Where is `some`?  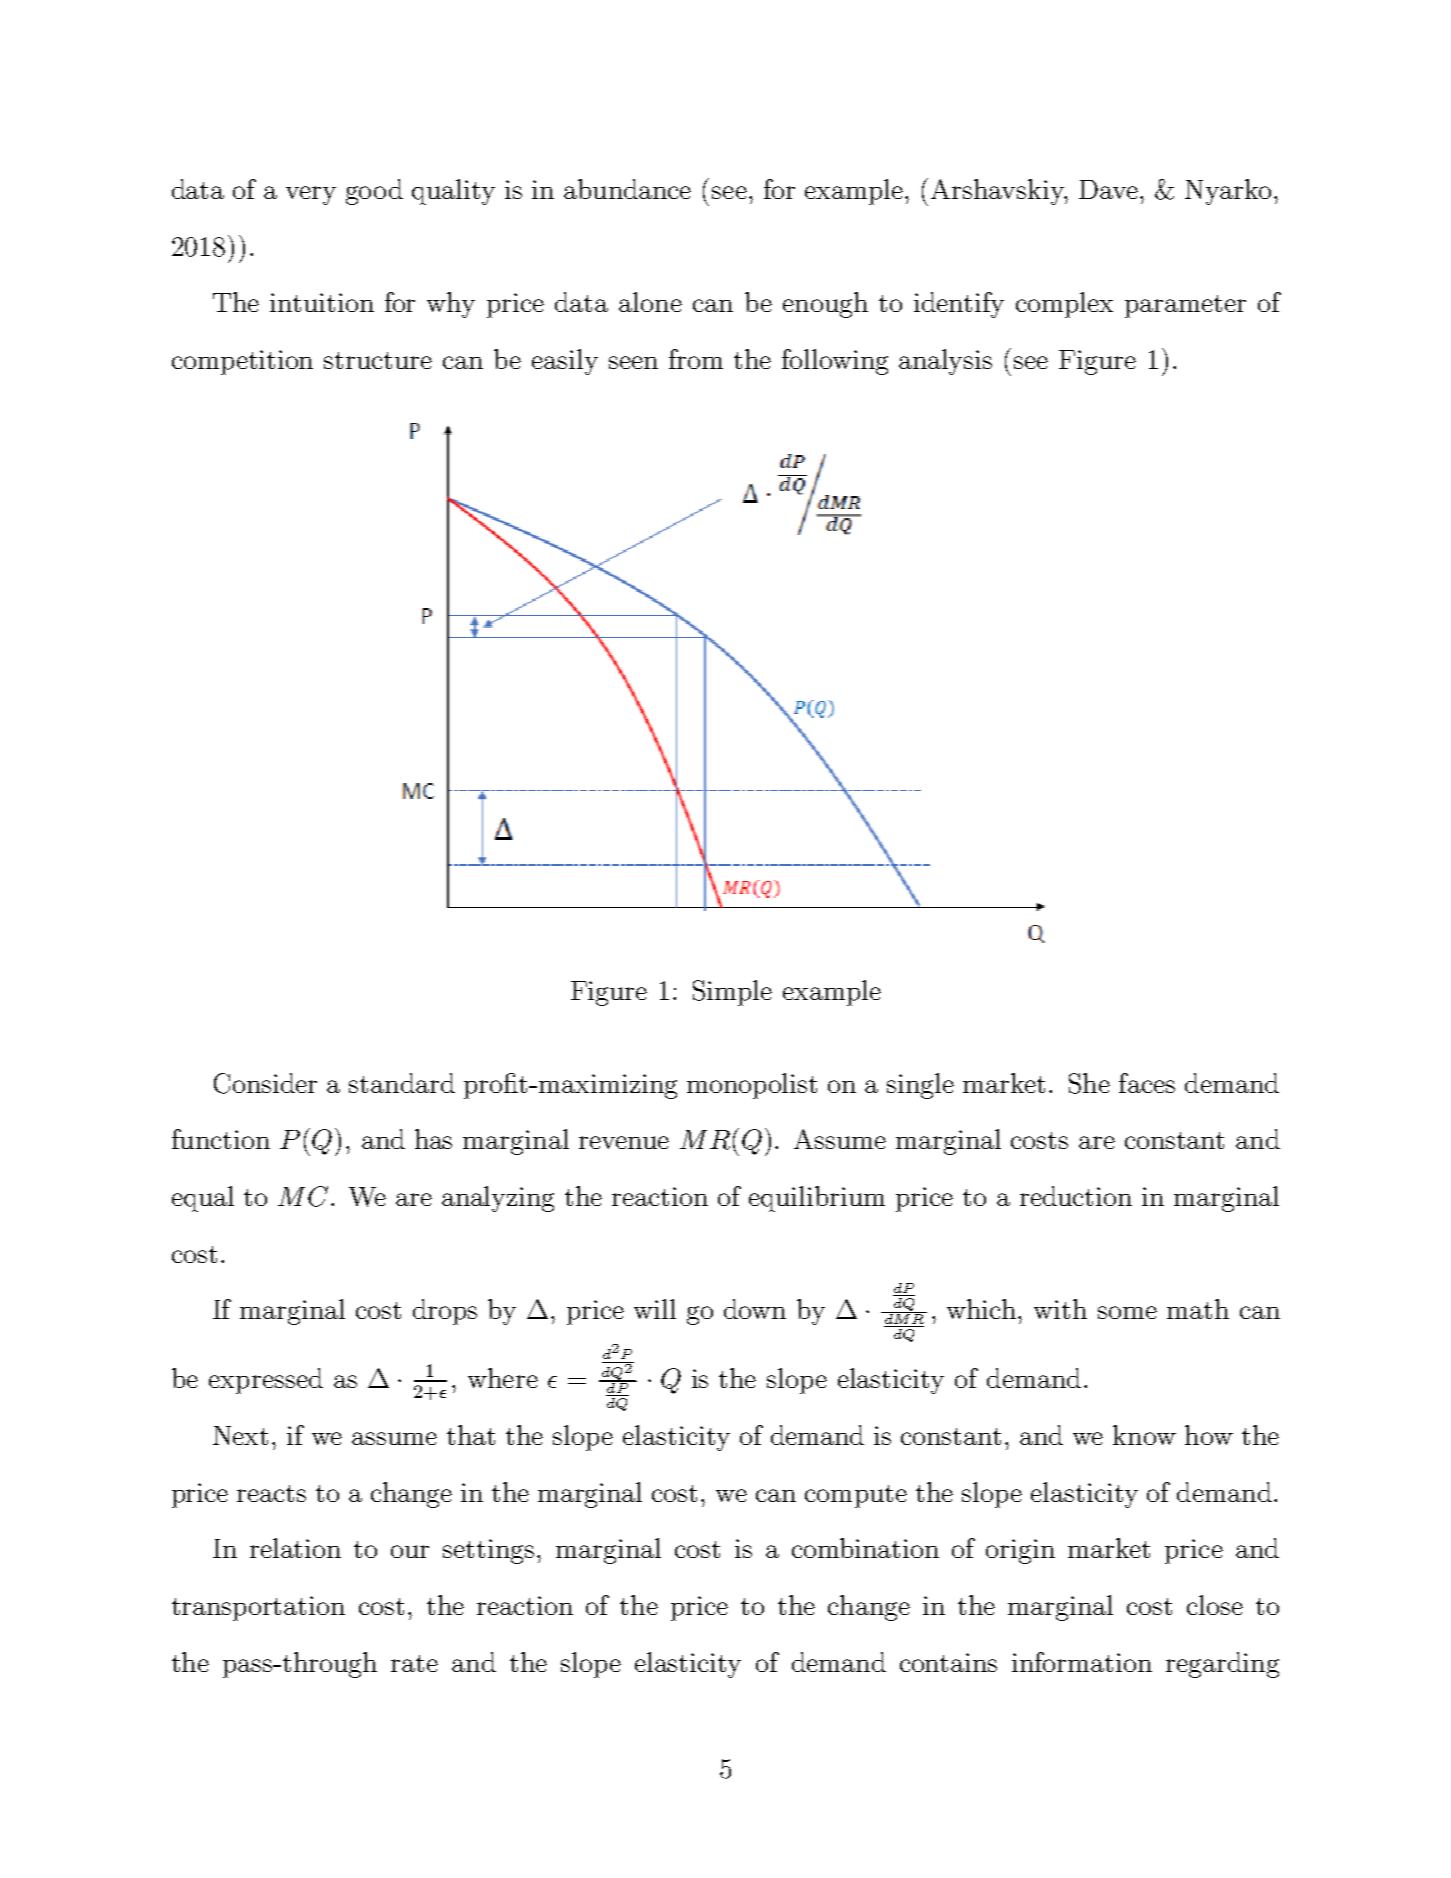
some is located at coordinates (1127, 1312).
